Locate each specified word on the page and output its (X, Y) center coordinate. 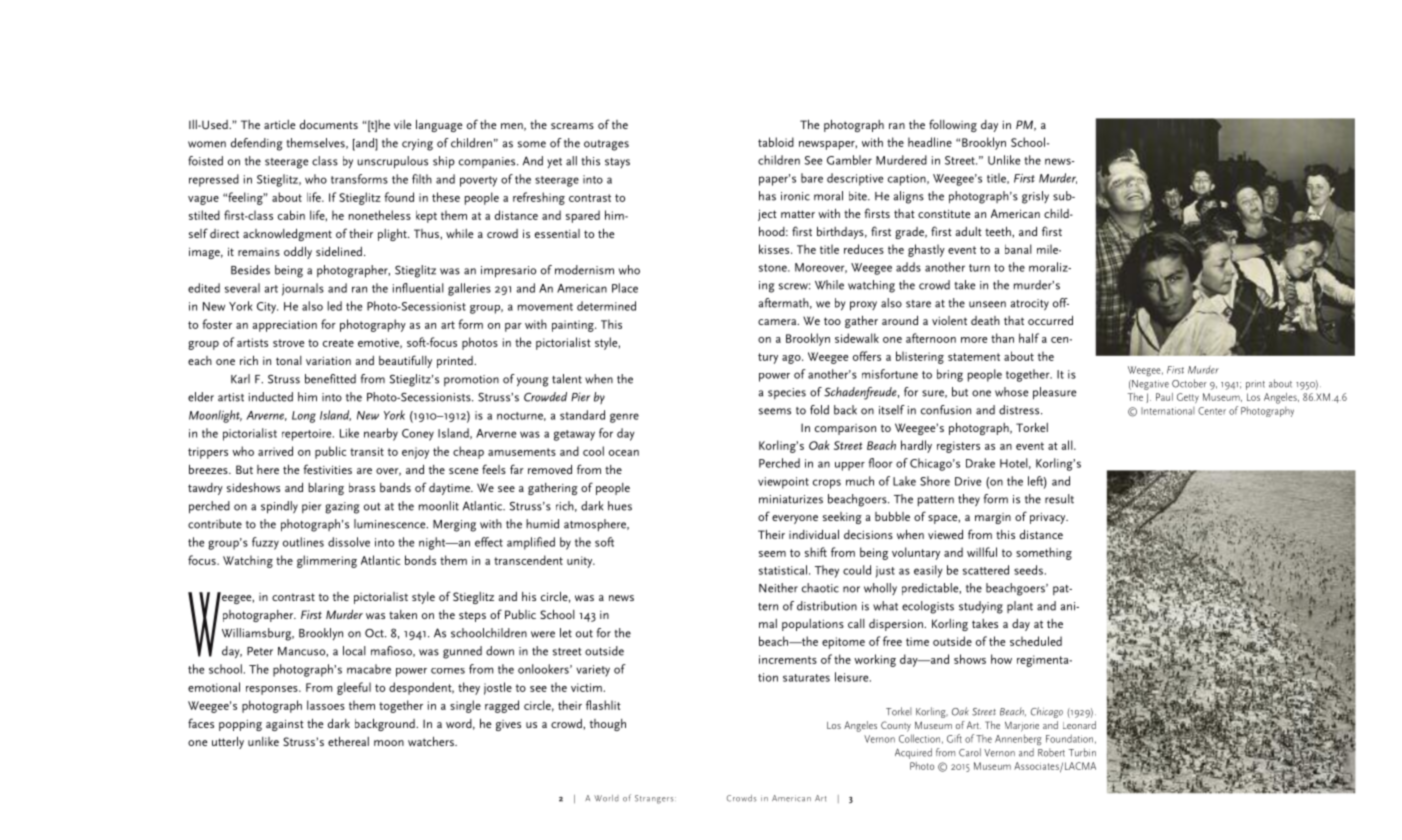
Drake (980, 463)
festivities (327, 469)
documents (329, 124)
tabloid (776, 142)
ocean (624, 453)
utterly (228, 742)
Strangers (655, 799)
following (953, 125)
